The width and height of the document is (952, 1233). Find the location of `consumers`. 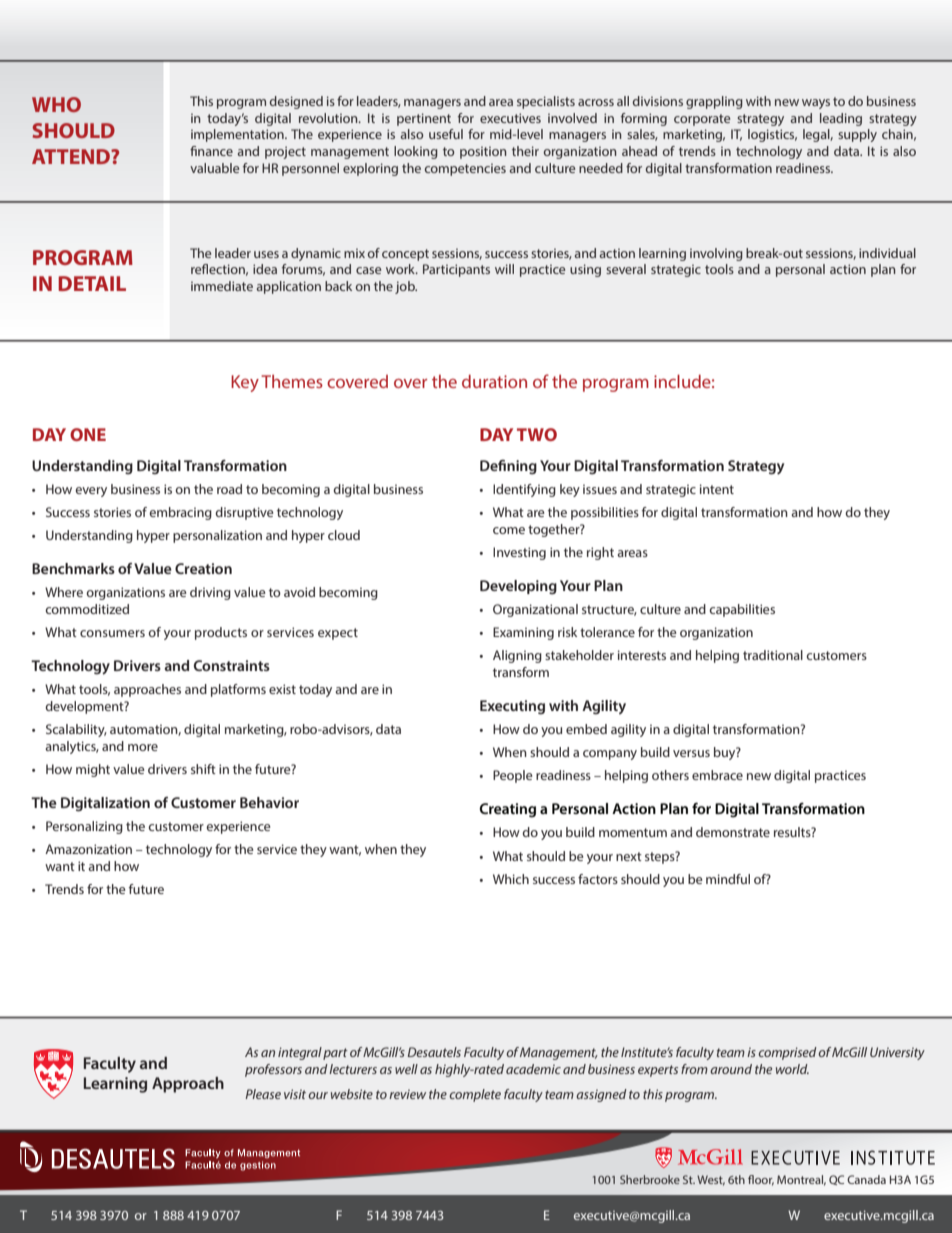

consumers is located at coordinates (112, 633).
